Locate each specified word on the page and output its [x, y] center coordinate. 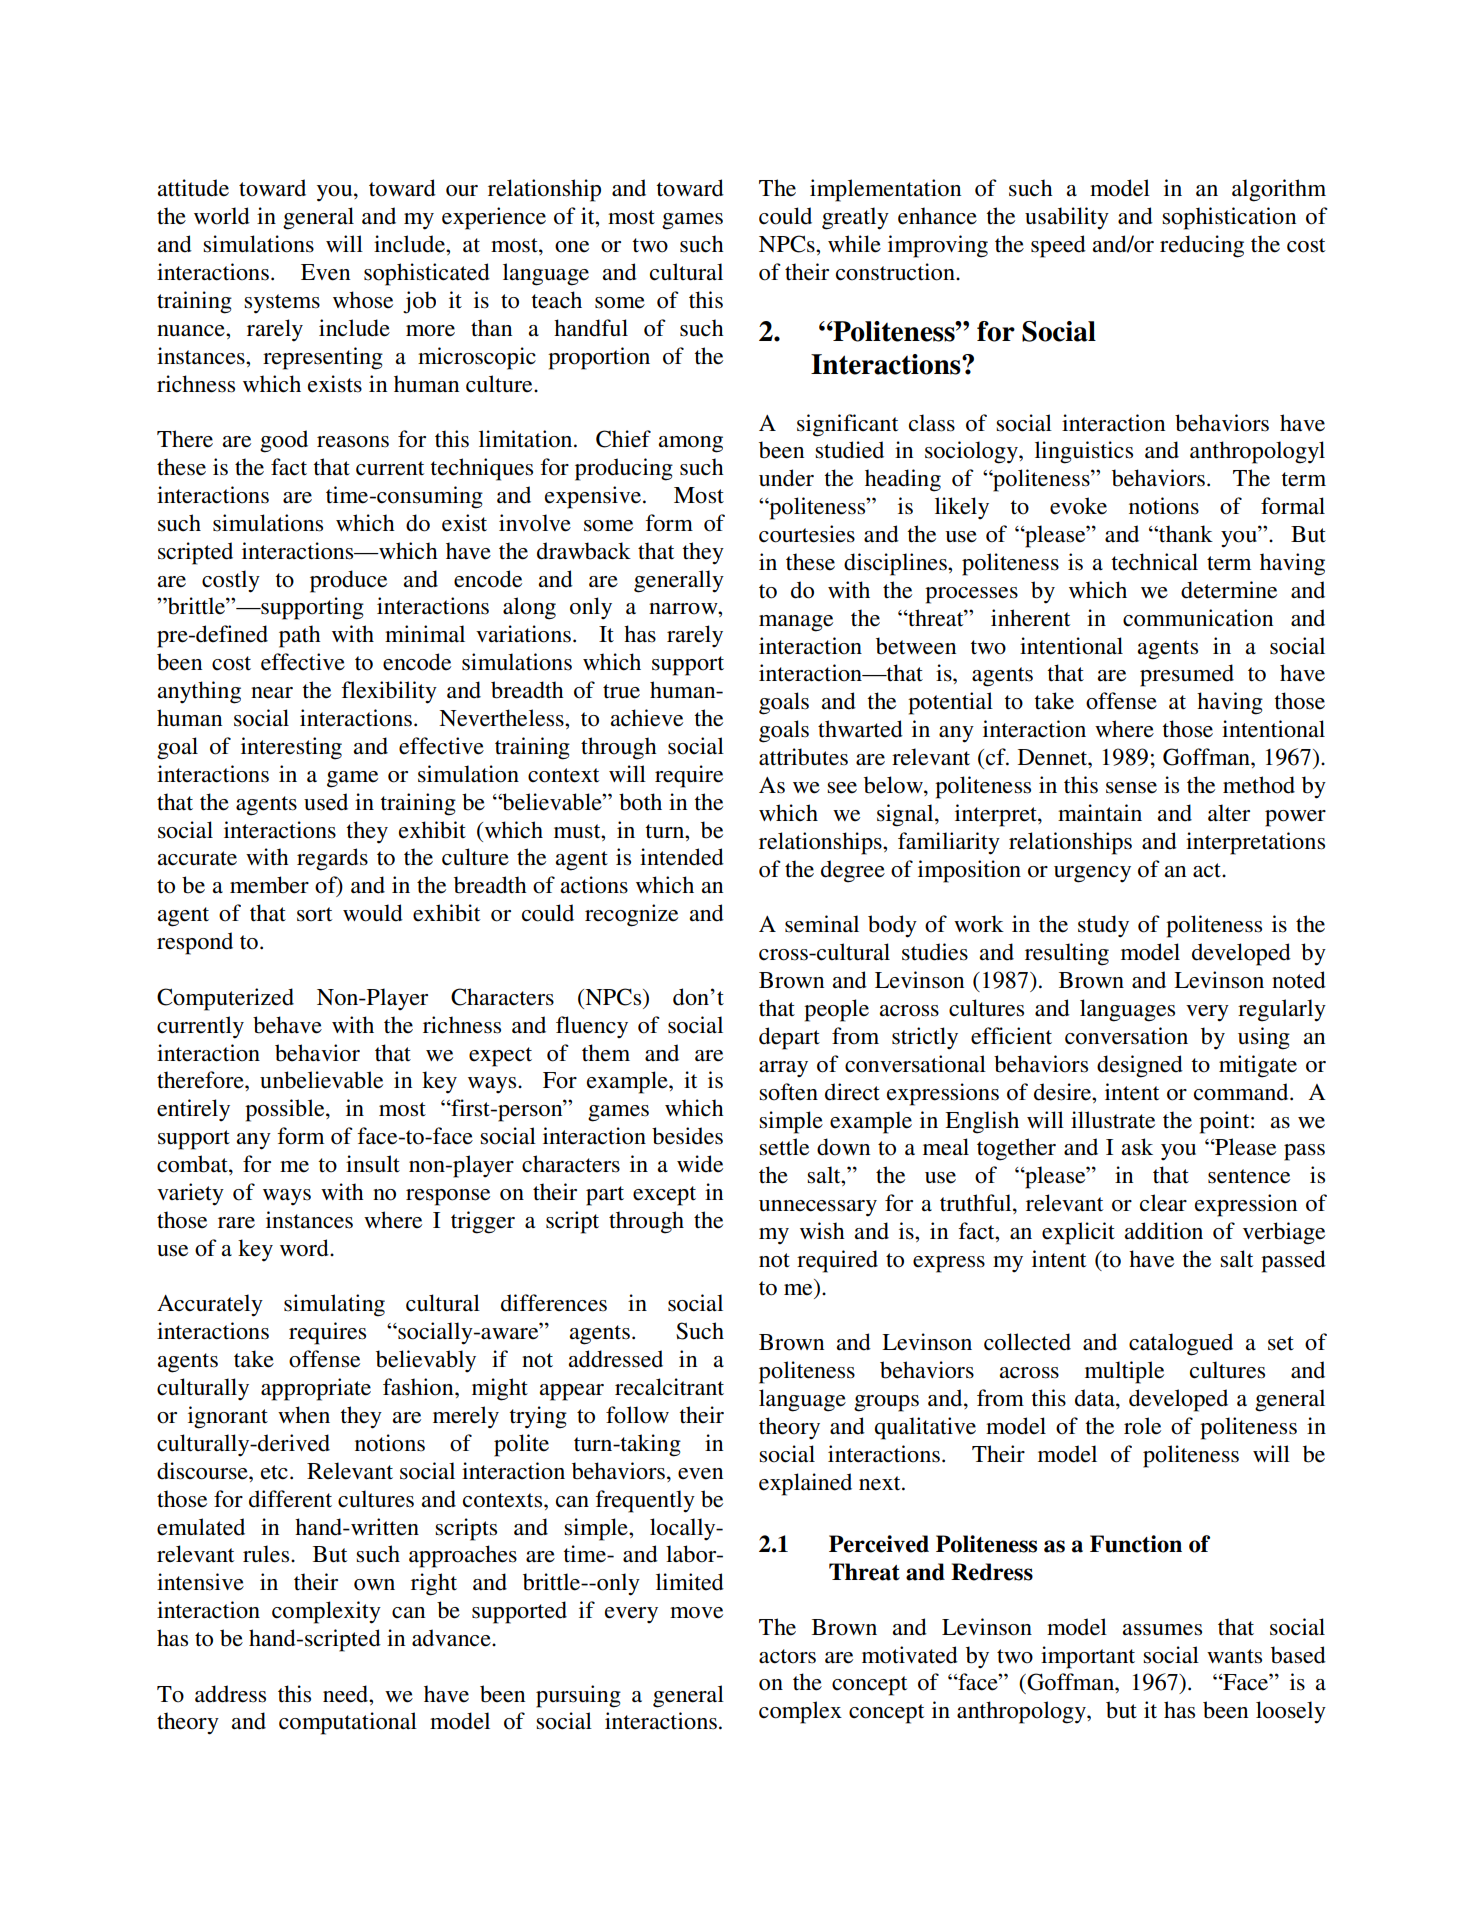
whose [363, 300]
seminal [822, 924]
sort [314, 914]
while [854, 244]
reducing [1202, 246]
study [1103, 926]
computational [348, 1723]
